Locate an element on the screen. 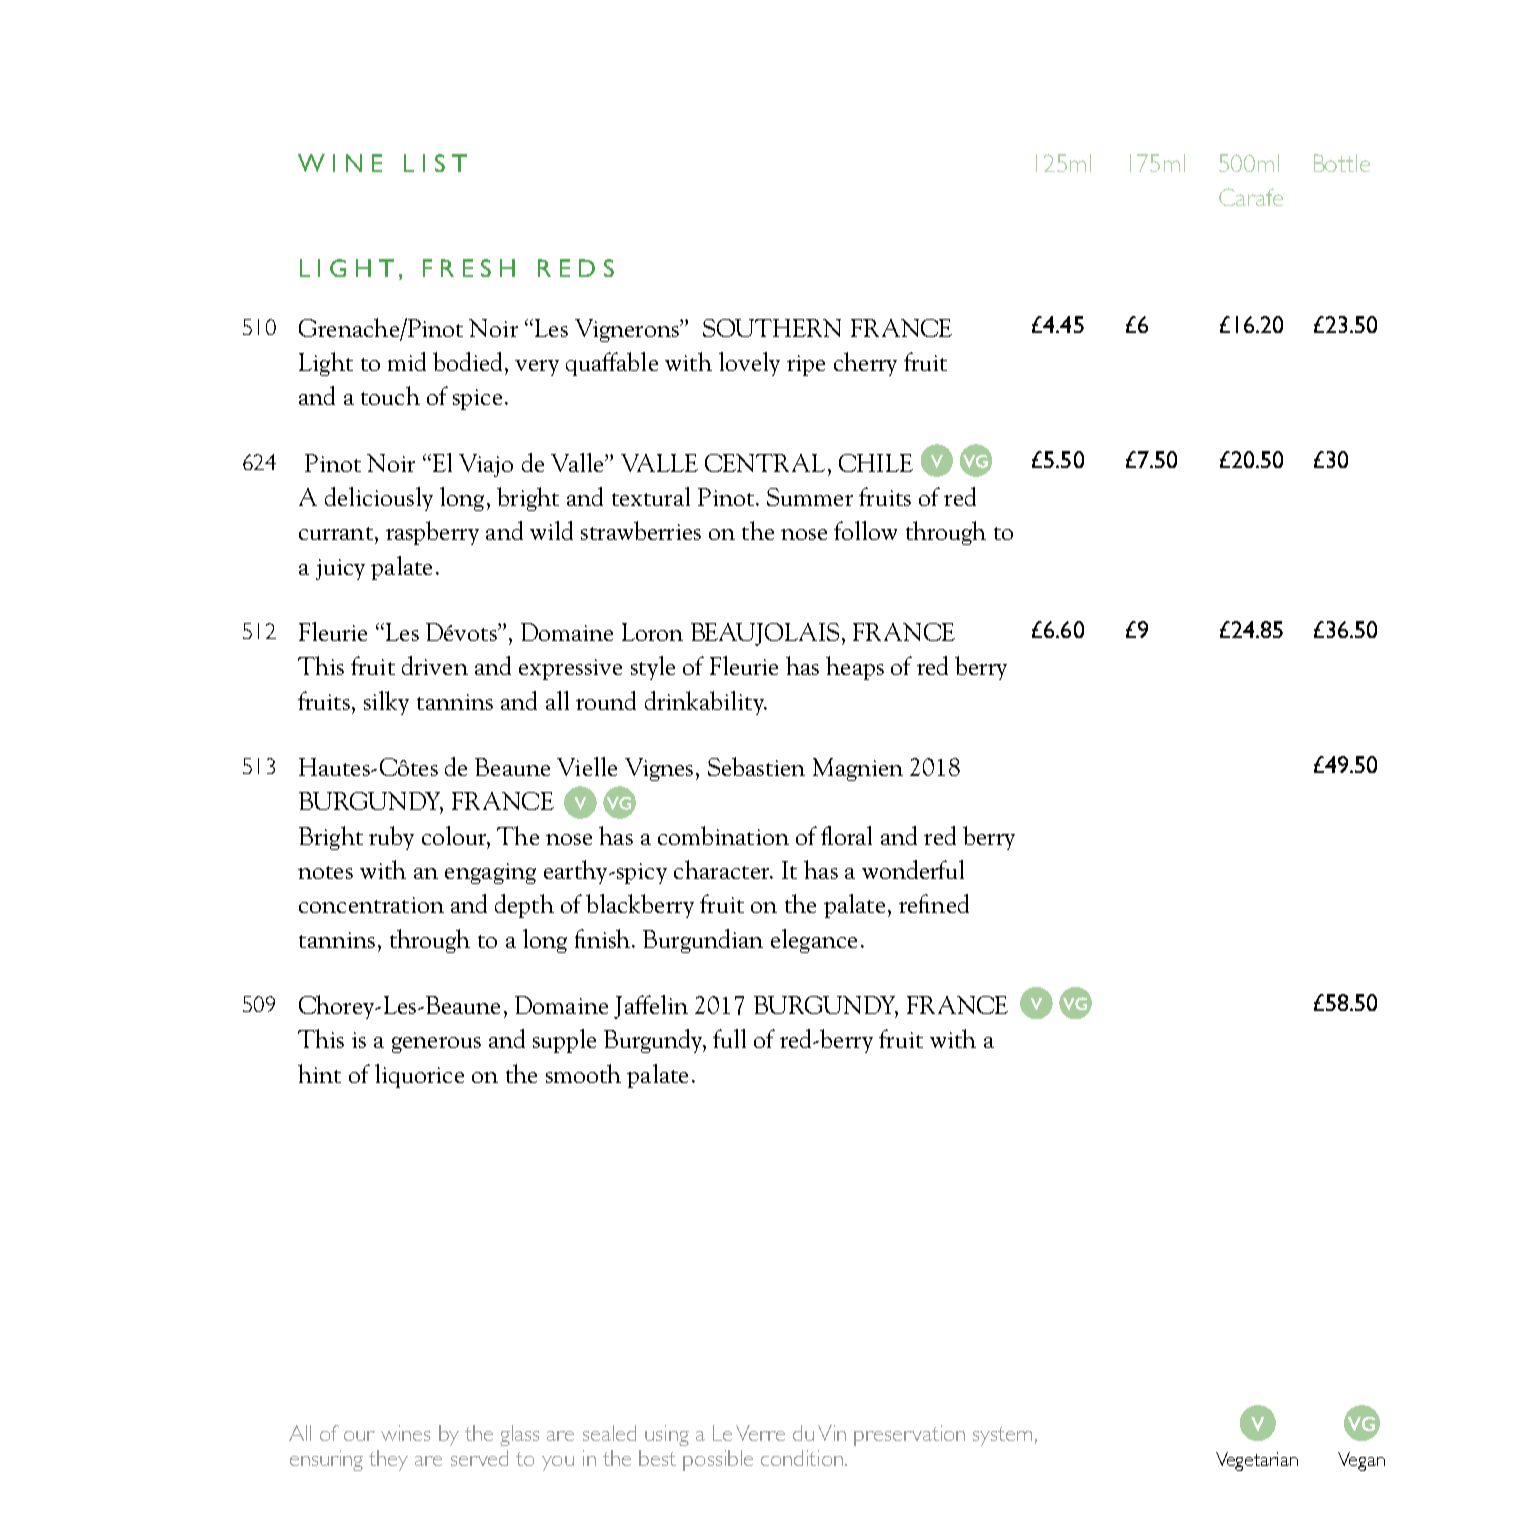 The width and height of the screenshot is (1515, 1515). colour is located at coordinates (455, 835).
